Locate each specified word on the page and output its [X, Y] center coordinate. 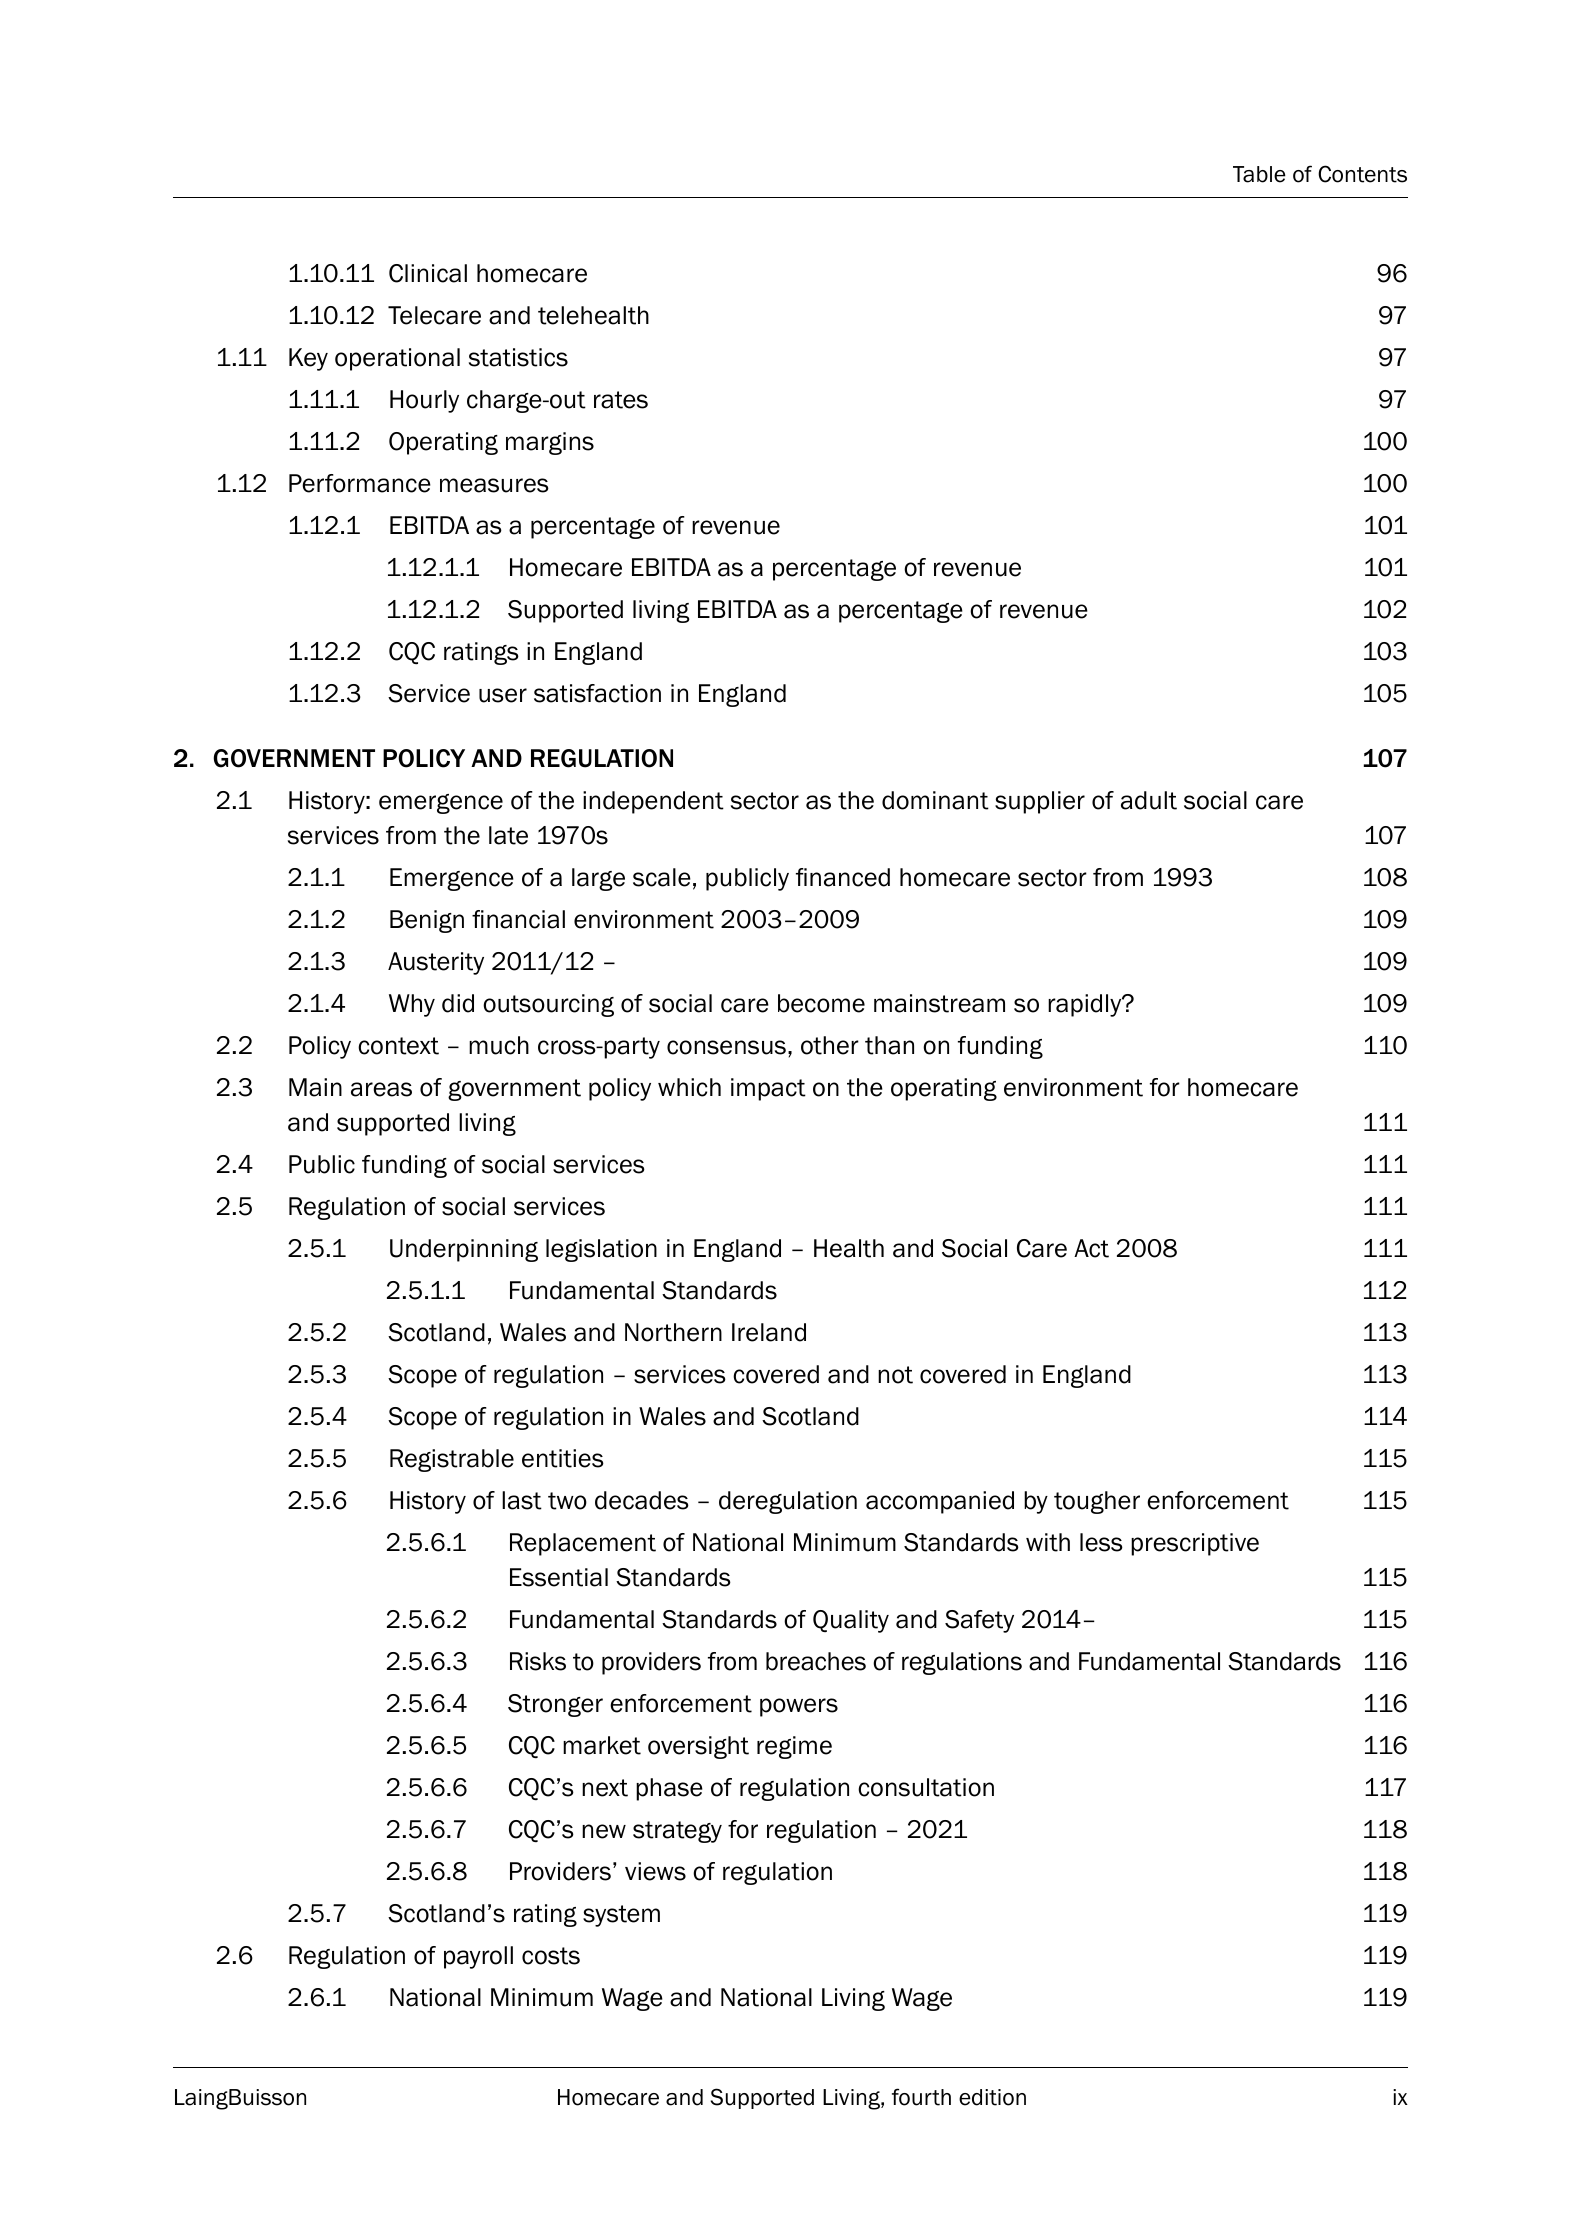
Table [1259, 174]
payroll [478, 1957]
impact [768, 1089]
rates [621, 400]
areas [381, 1089]
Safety [979, 1621]
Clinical [428, 273]
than [889, 1045]
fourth [921, 2097]
